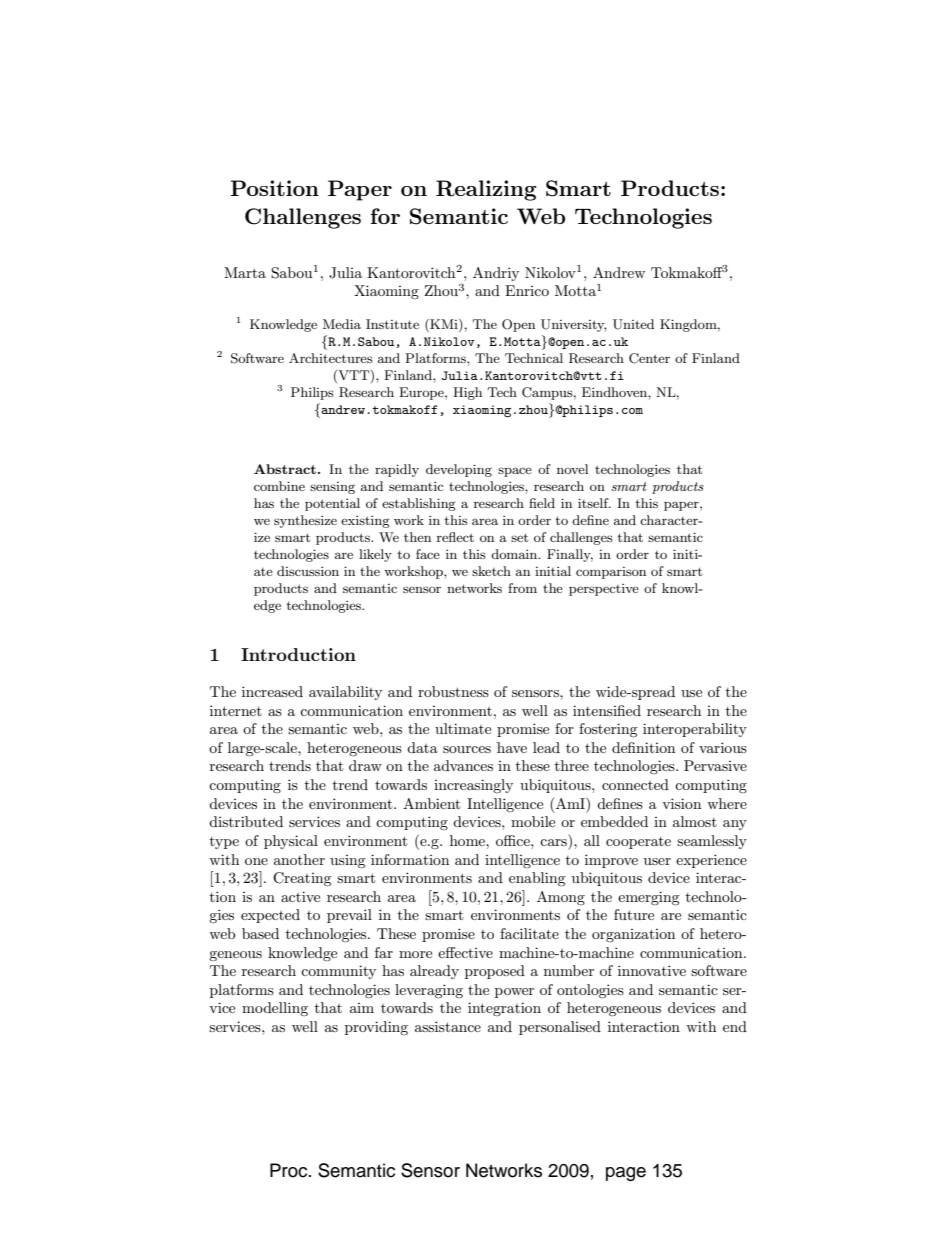 This screenshot has height=1233, width=952. I want to click on High, so click(467, 393).
